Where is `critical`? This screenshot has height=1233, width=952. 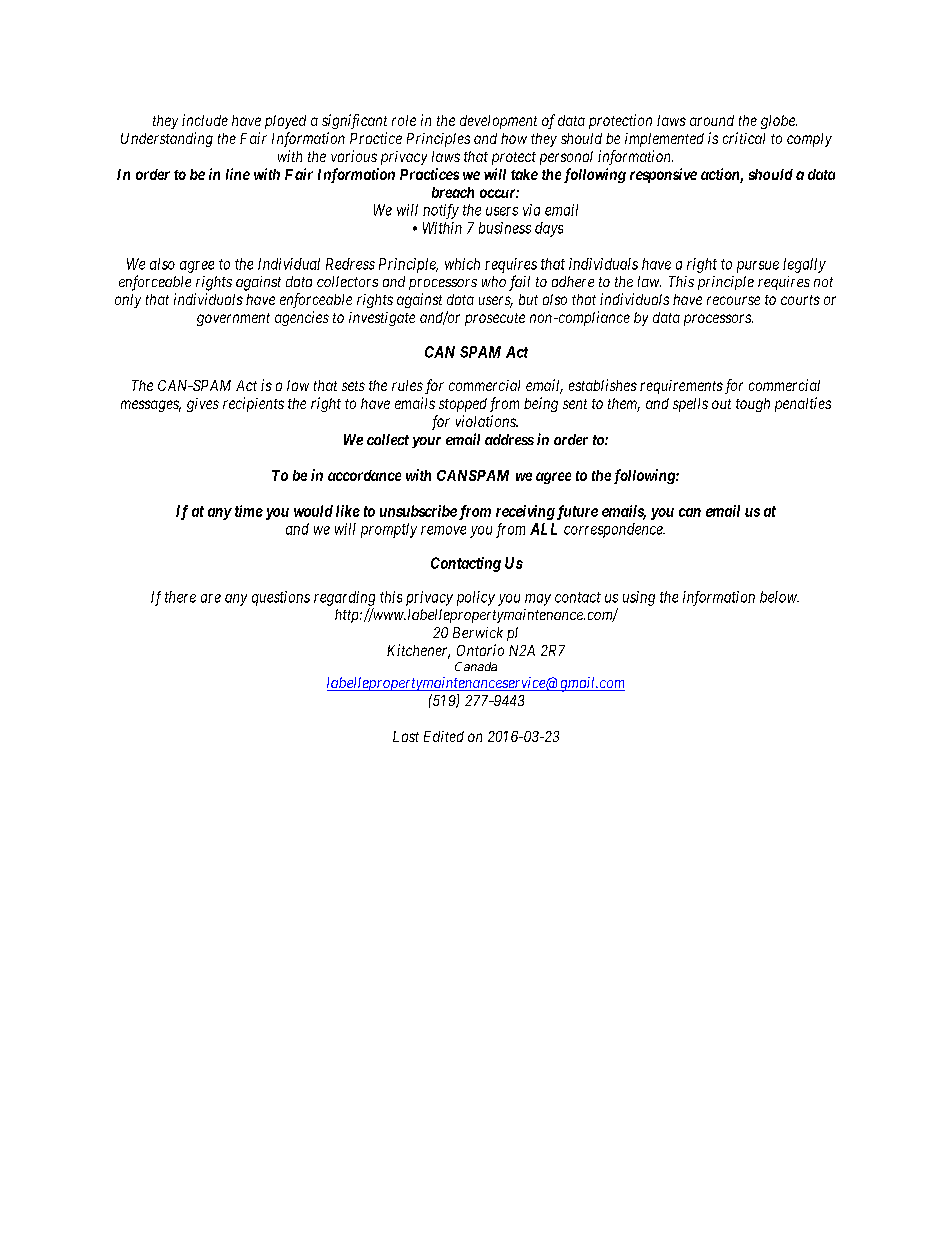
critical is located at coordinates (744, 138).
